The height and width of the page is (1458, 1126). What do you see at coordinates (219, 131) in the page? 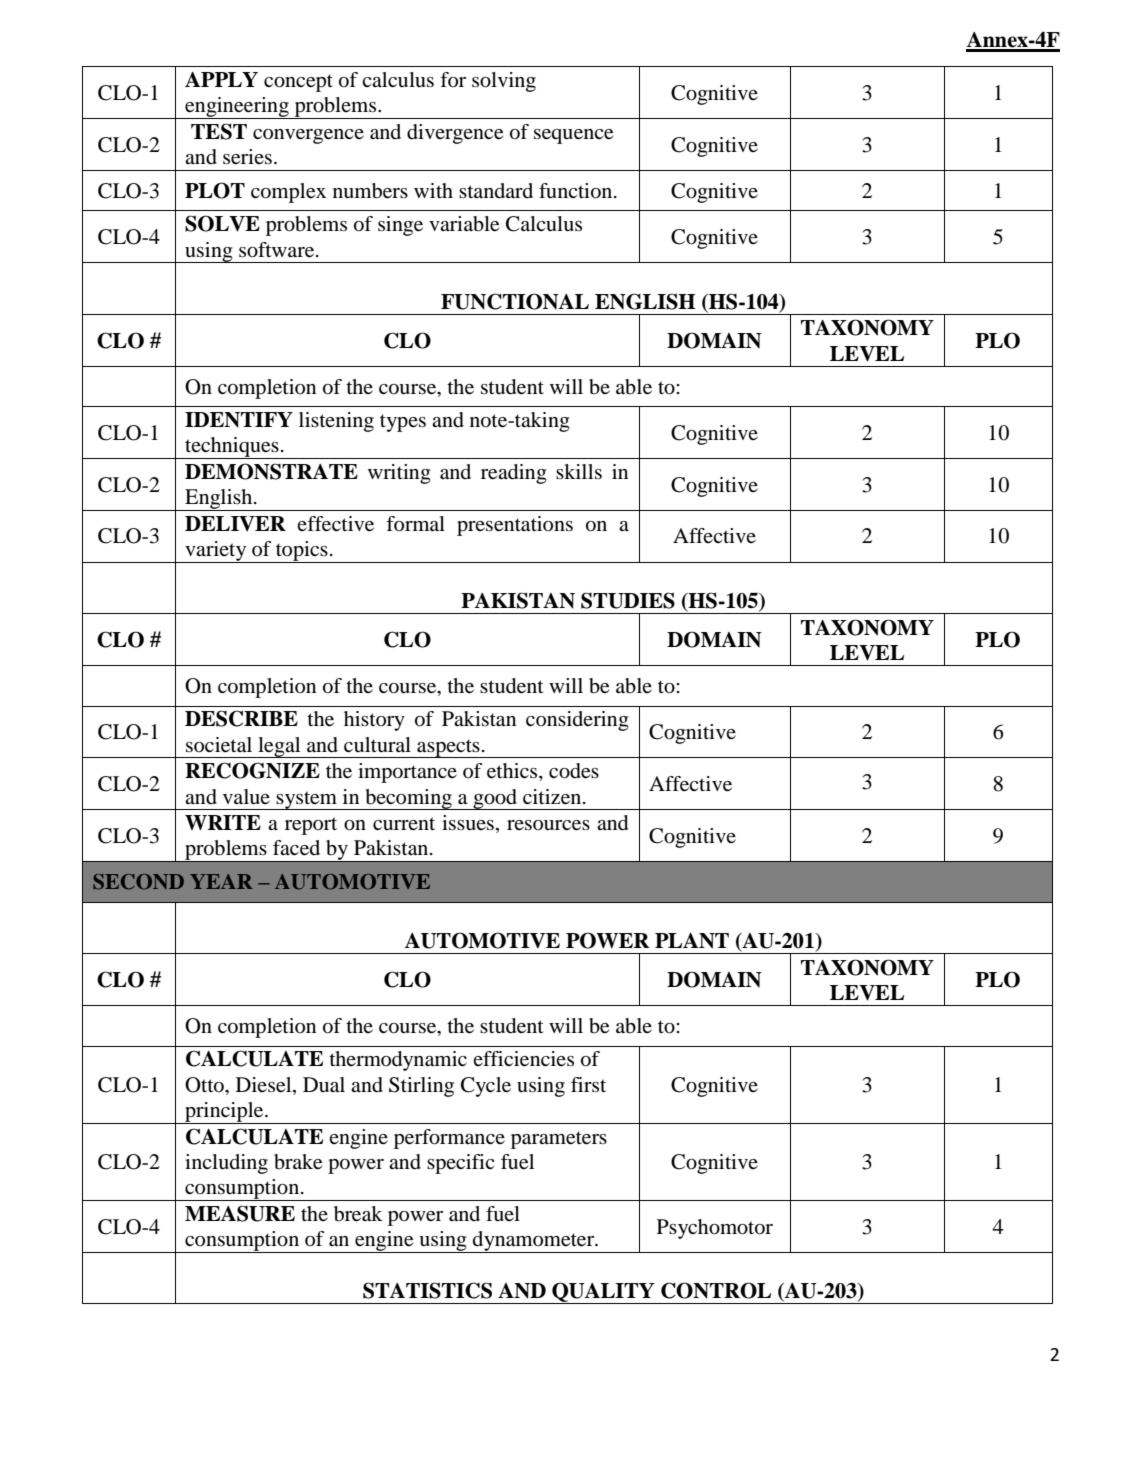
I see `TEST` at bounding box center [219, 131].
